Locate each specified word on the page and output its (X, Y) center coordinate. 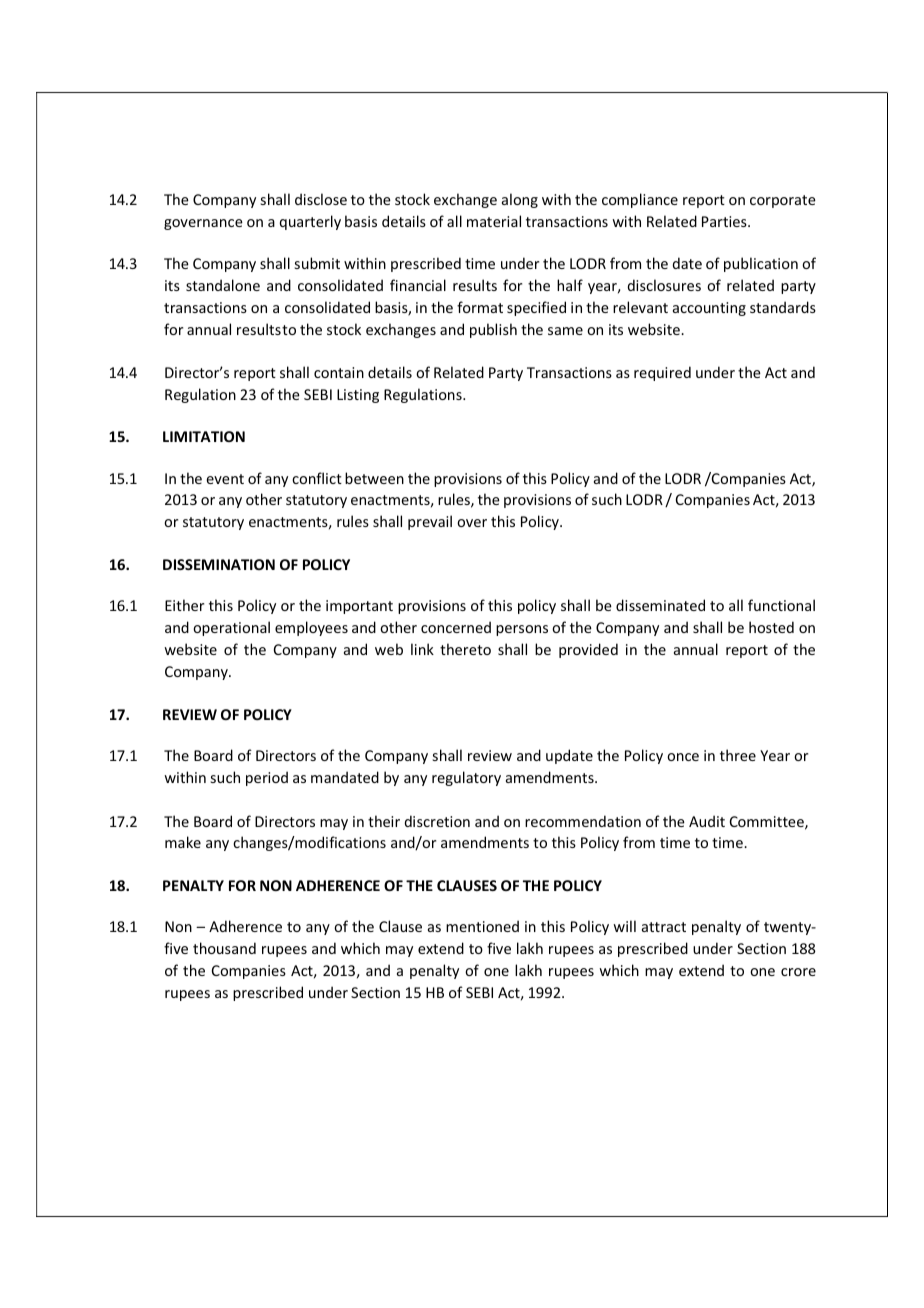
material (494, 221)
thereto (465, 649)
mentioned (482, 926)
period (267, 778)
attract (664, 927)
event (225, 479)
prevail (430, 522)
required (662, 373)
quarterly (310, 222)
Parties (725, 221)
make (183, 842)
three (738, 755)
